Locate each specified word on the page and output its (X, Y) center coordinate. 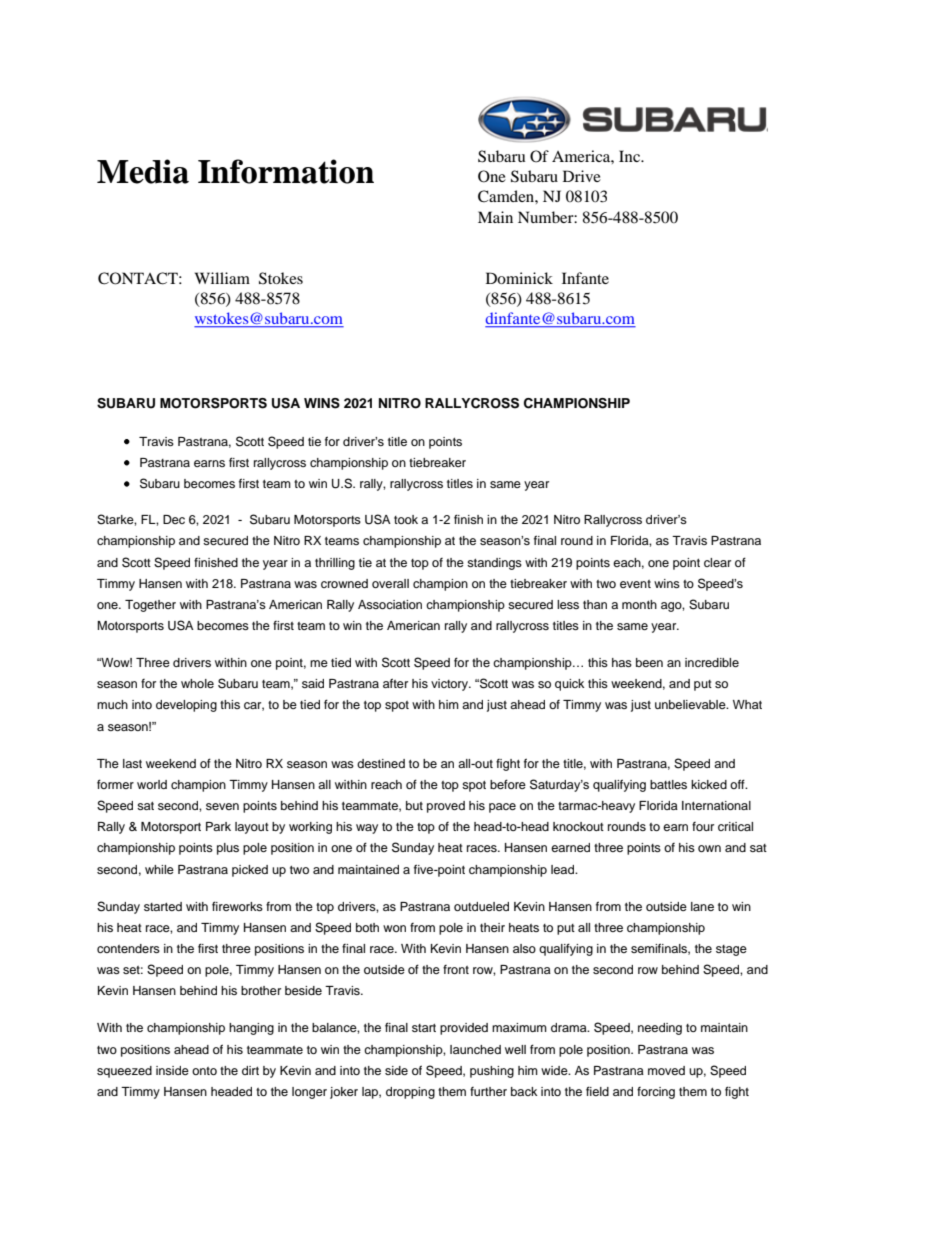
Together (150, 606)
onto (204, 1071)
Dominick (519, 278)
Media (143, 171)
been (649, 662)
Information (286, 171)
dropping (410, 1093)
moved (666, 1070)
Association (390, 604)
